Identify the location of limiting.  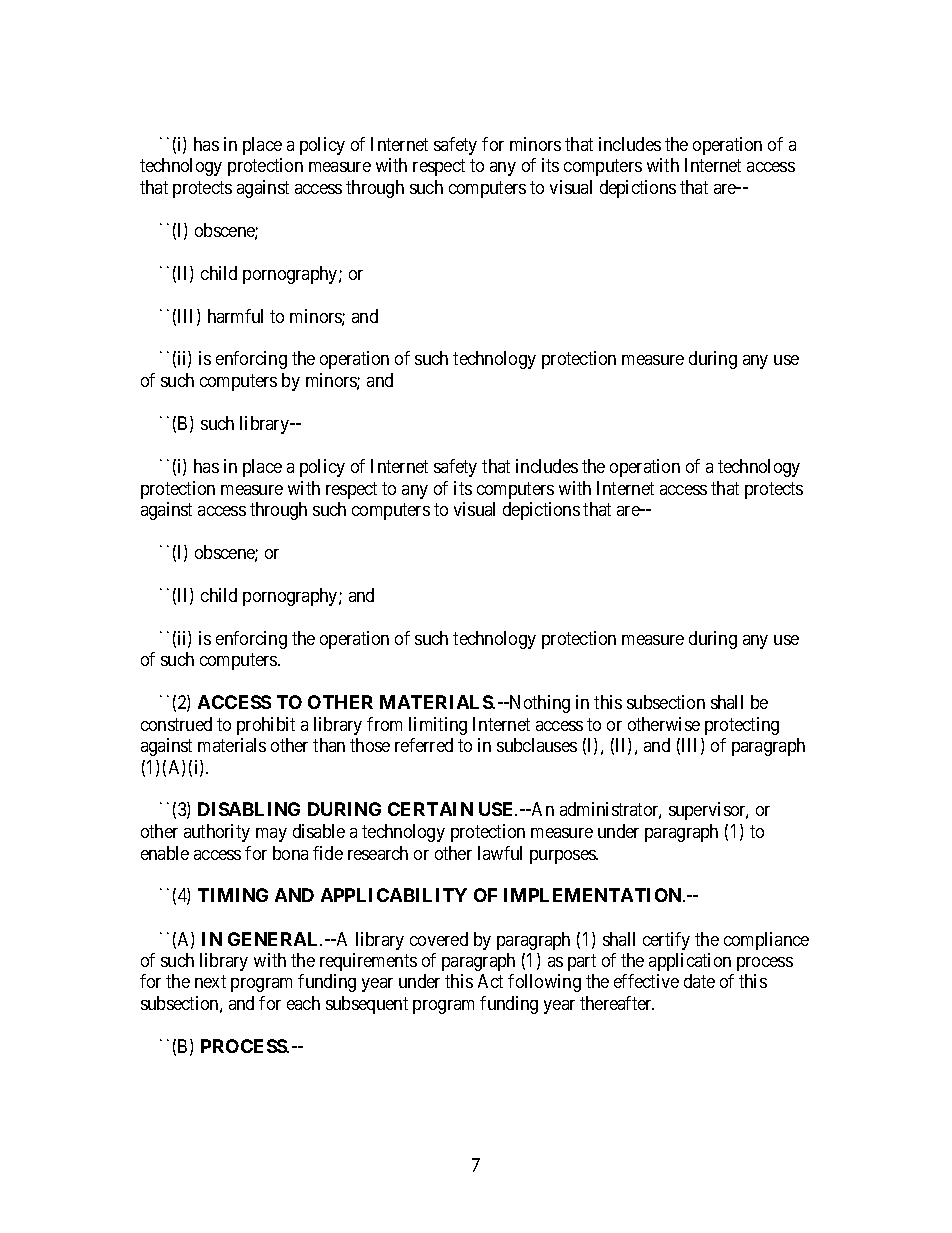
(438, 726).
